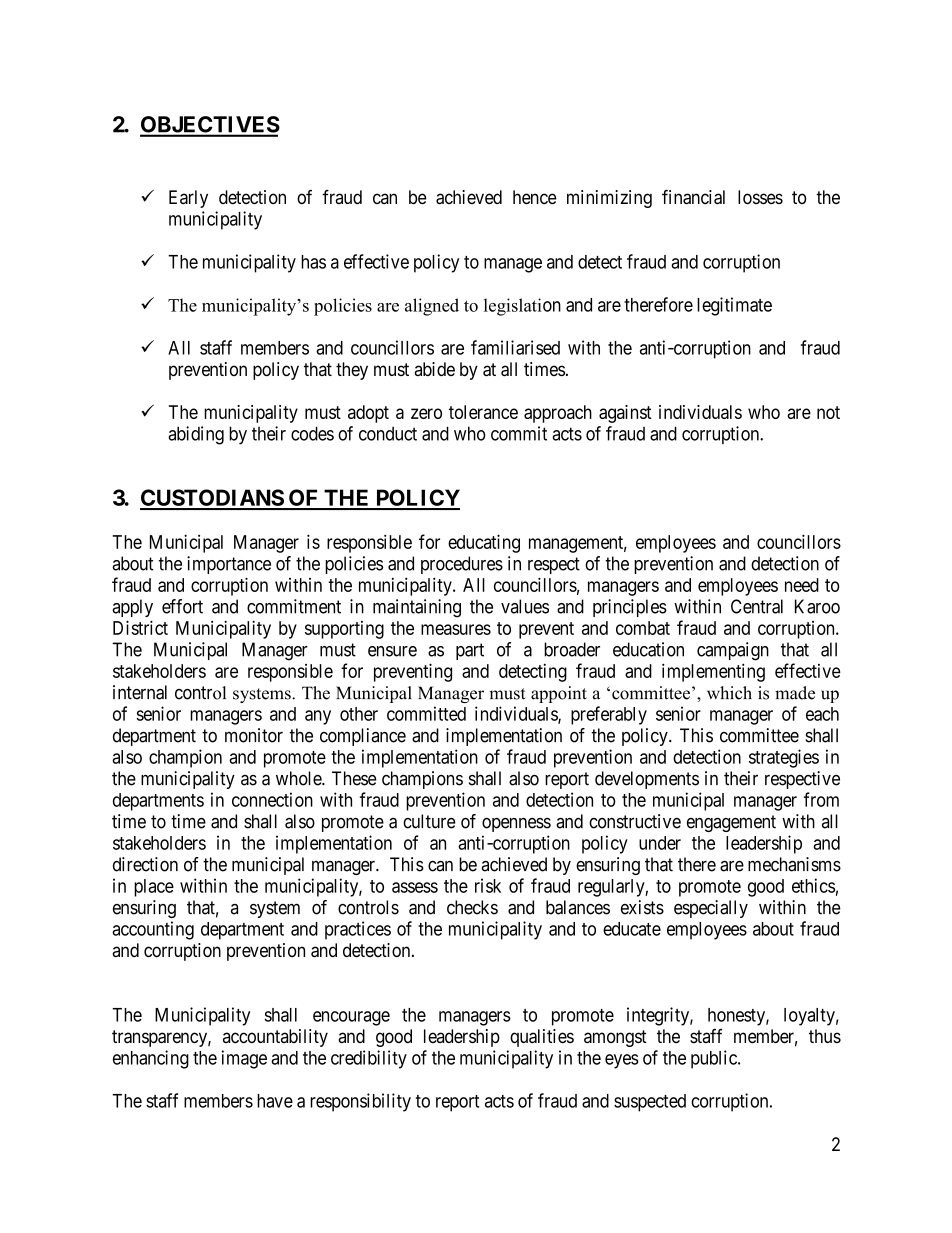 The height and width of the image is (1233, 952). Describe the element at coordinates (188, 199) in the image. I see `Early` at that location.
